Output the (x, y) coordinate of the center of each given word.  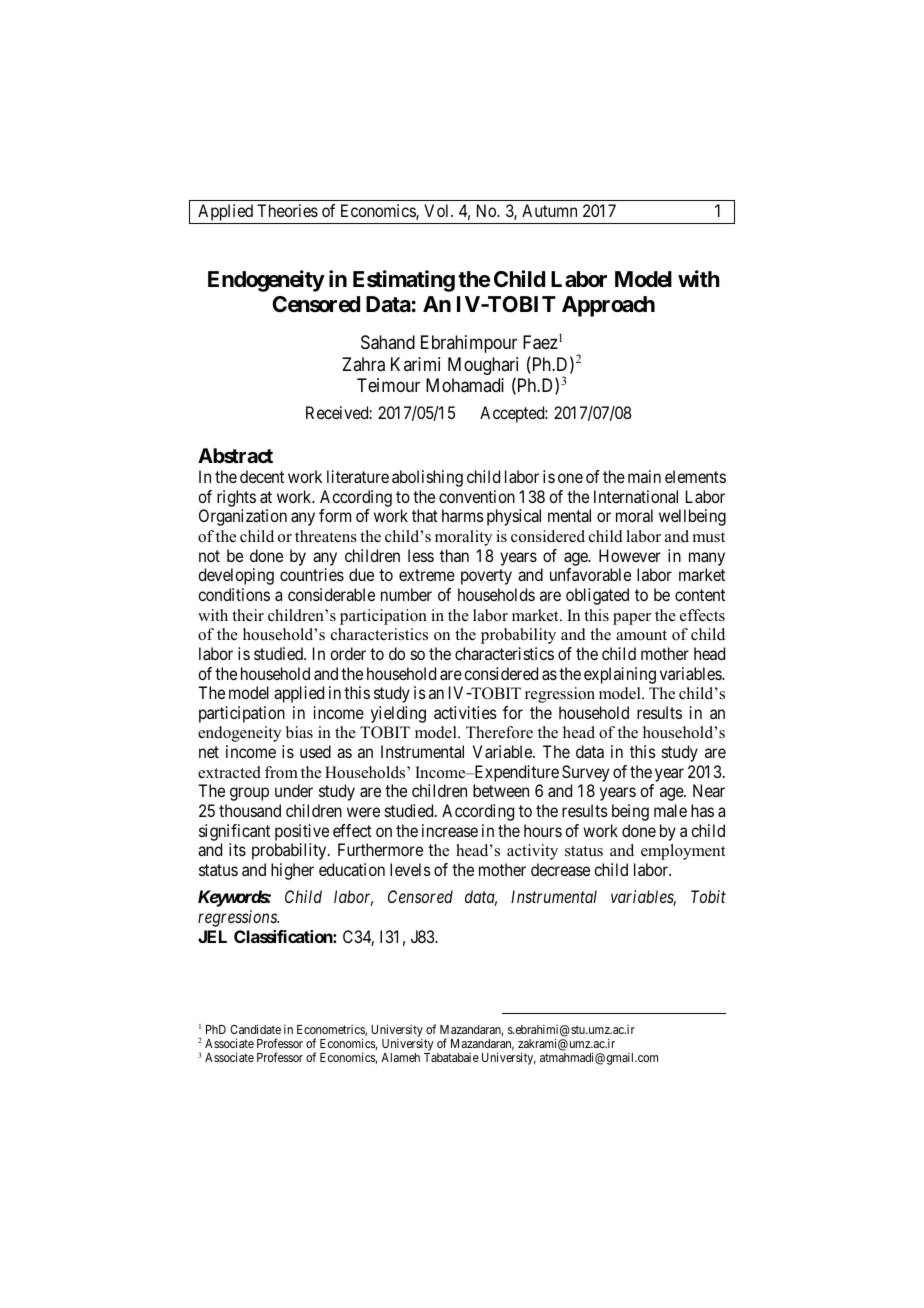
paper (632, 619)
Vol (438, 210)
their (248, 615)
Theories (287, 210)
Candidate (255, 1029)
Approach (608, 306)
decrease (560, 869)
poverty (486, 577)
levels (410, 869)
